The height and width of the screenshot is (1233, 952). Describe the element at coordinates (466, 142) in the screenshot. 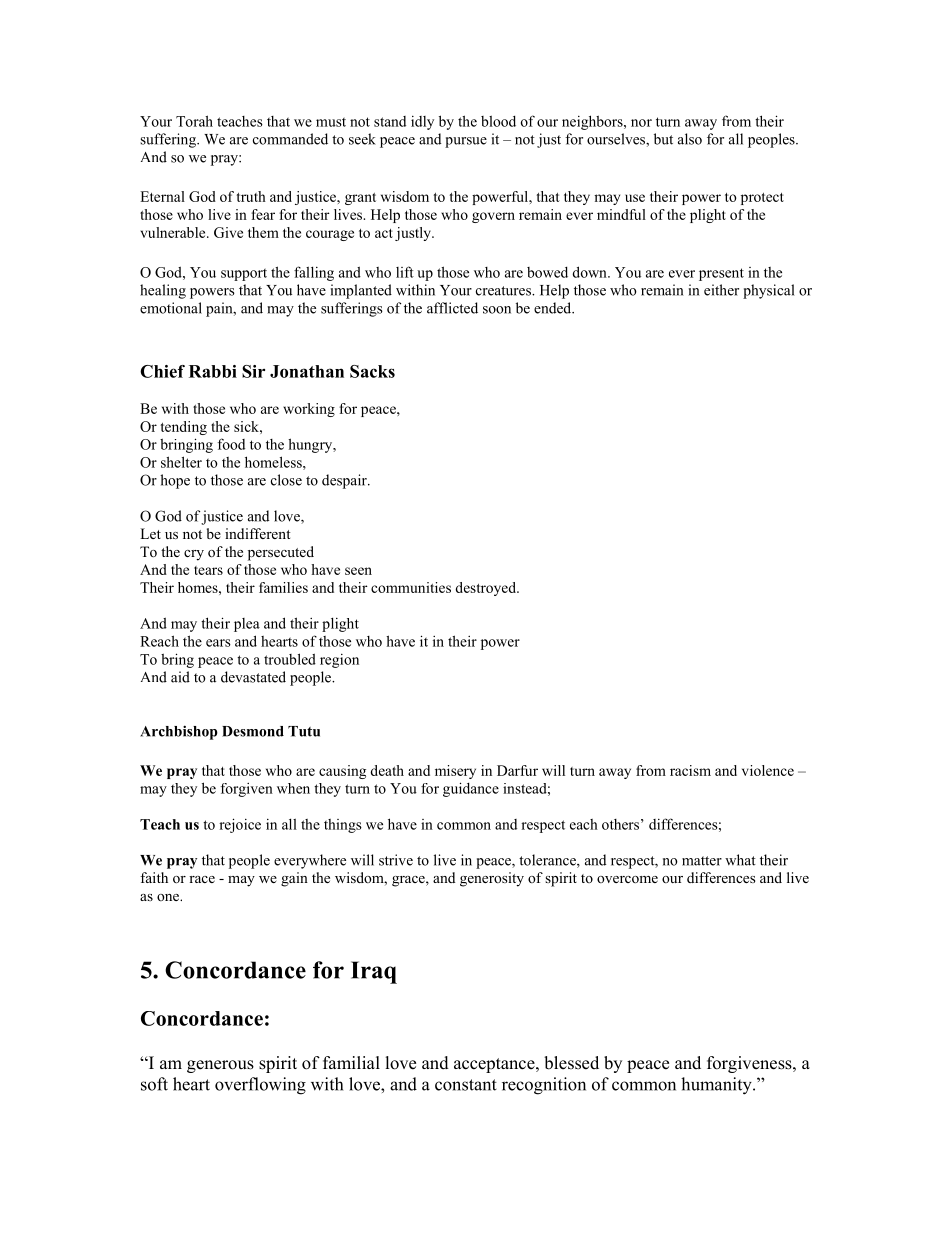

I see `pursue` at that location.
